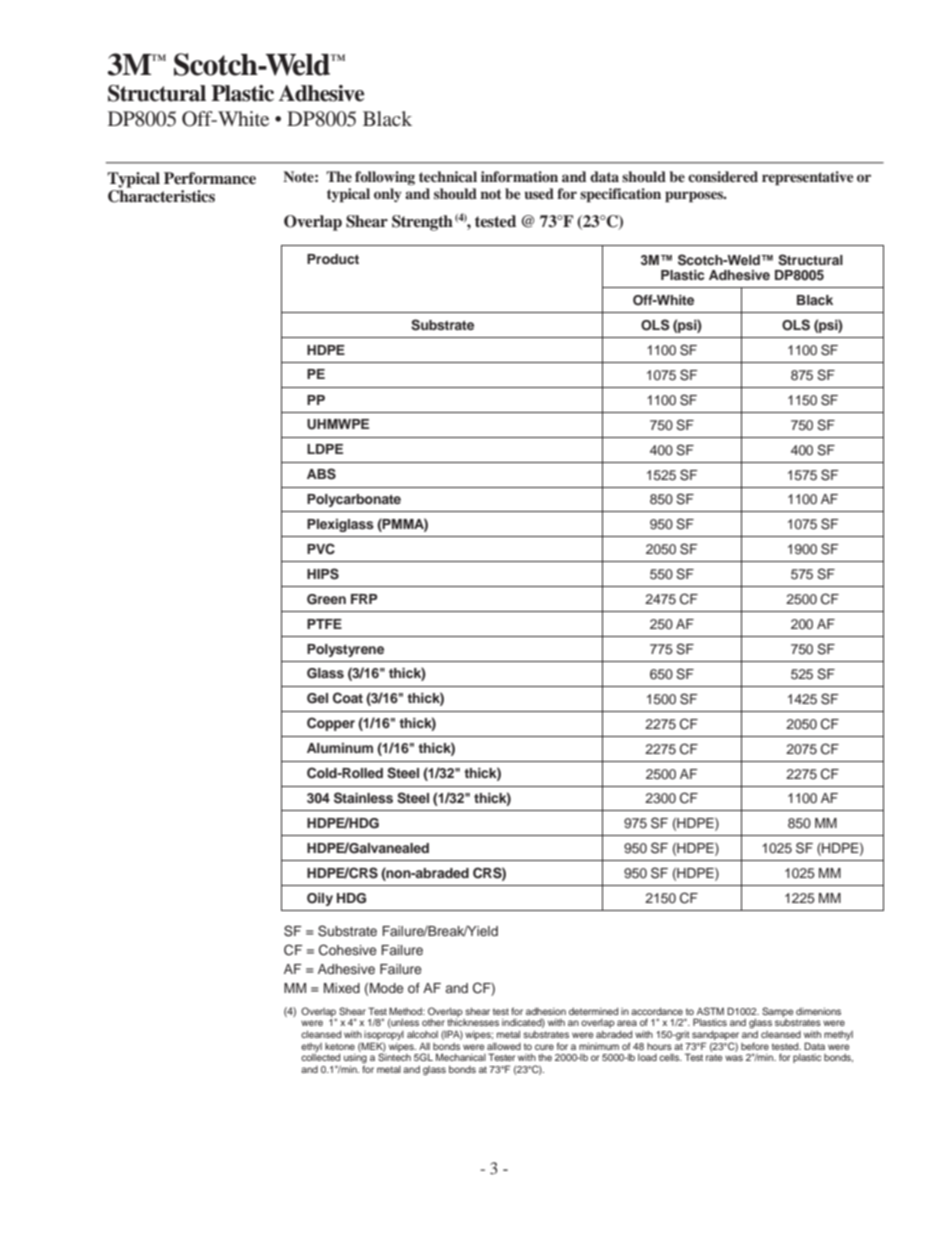  I want to click on FRP, so click(364, 599).
